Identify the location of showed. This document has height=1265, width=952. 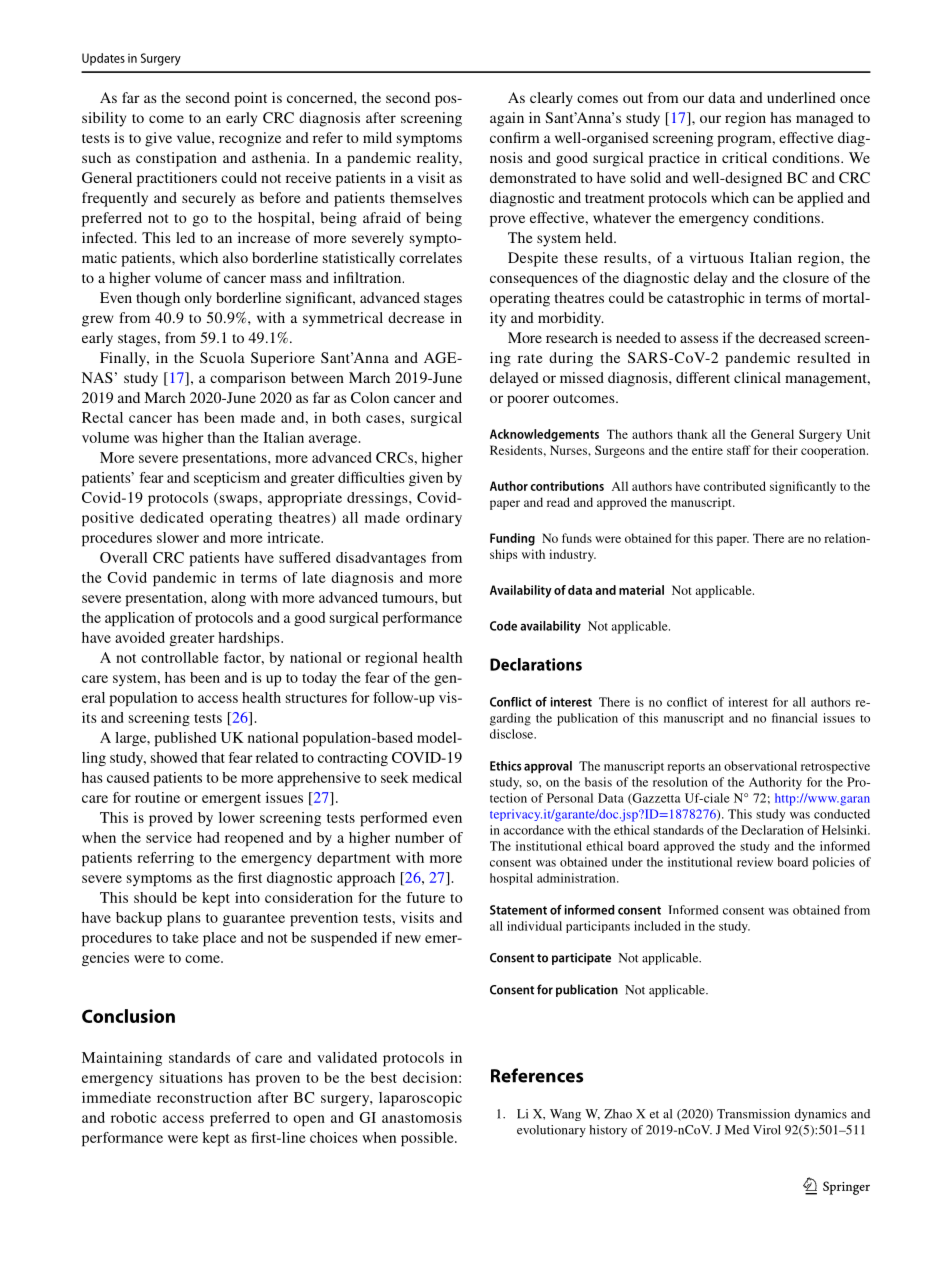
(174, 757).
